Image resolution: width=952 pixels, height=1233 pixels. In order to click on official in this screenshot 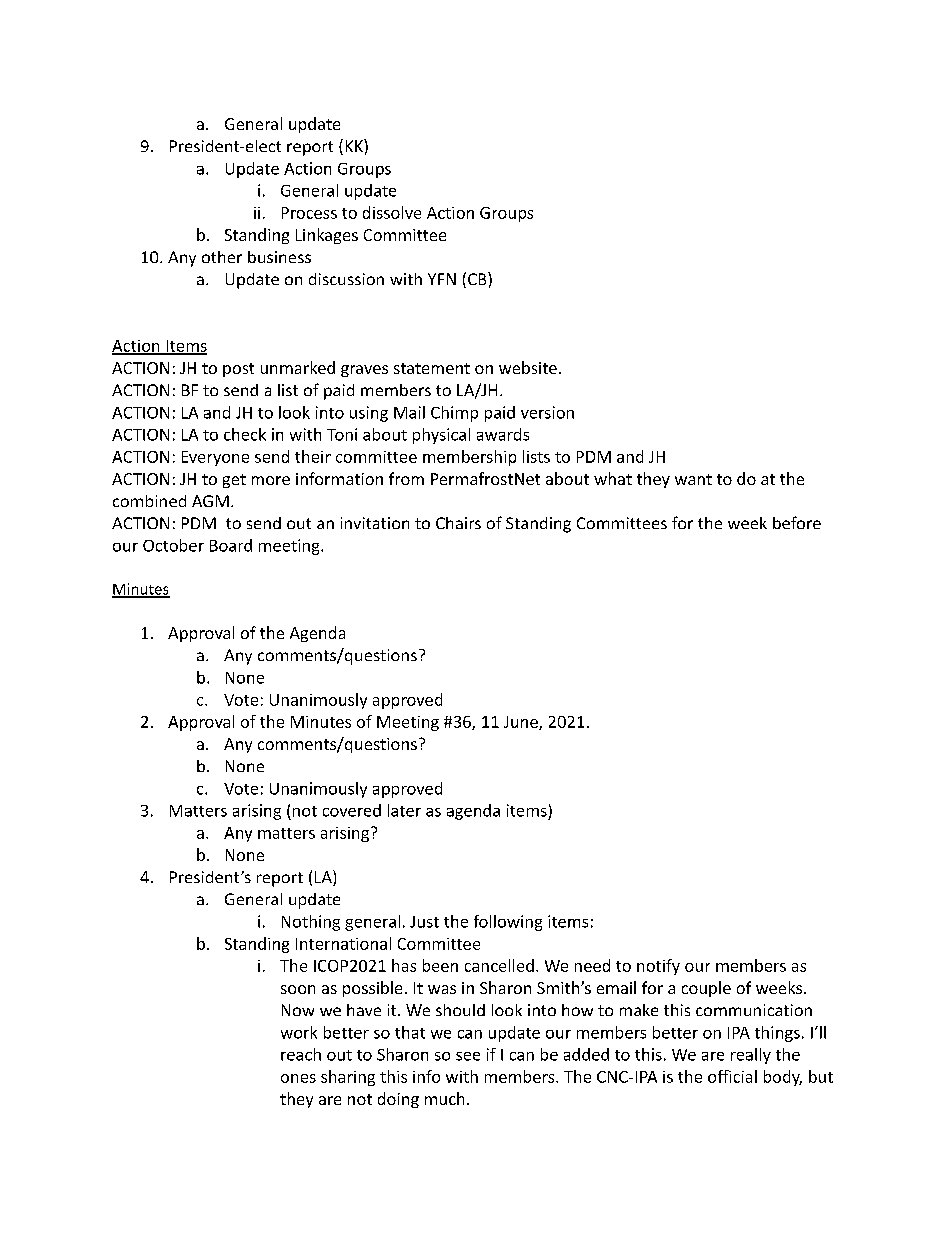, I will do `click(732, 1076)`.
